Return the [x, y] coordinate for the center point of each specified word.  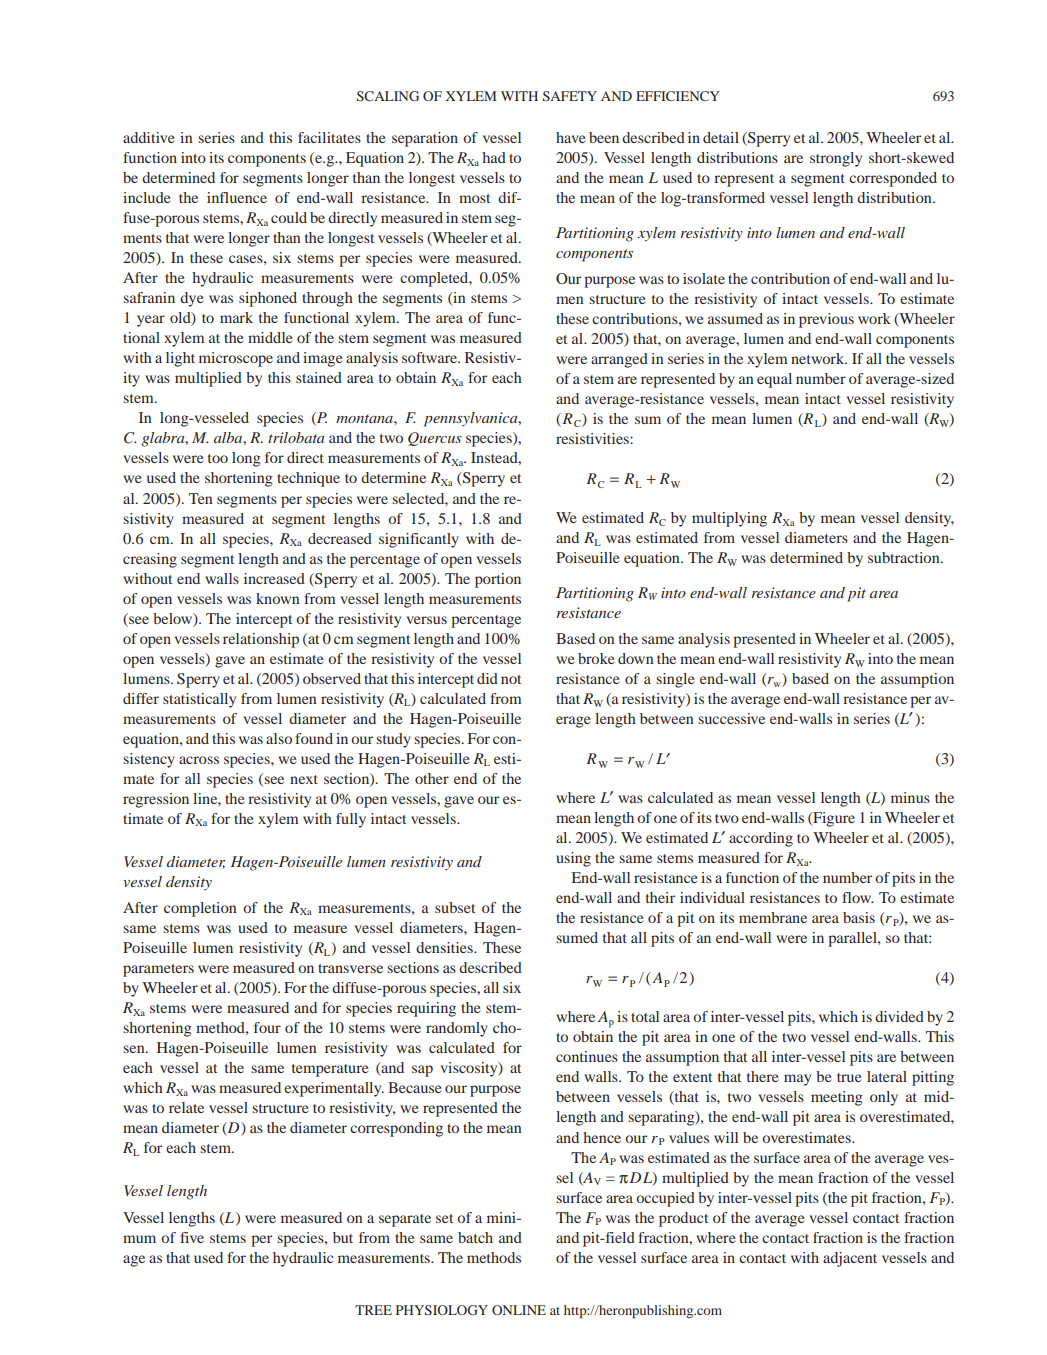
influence [237, 197]
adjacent [850, 1259]
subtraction [905, 557]
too [218, 458]
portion [498, 580]
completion [200, 909]
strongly [836, 159]
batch [475, 1237]
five [192, 1237]
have [570, 137]
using [573, 859]
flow [858, 897]
